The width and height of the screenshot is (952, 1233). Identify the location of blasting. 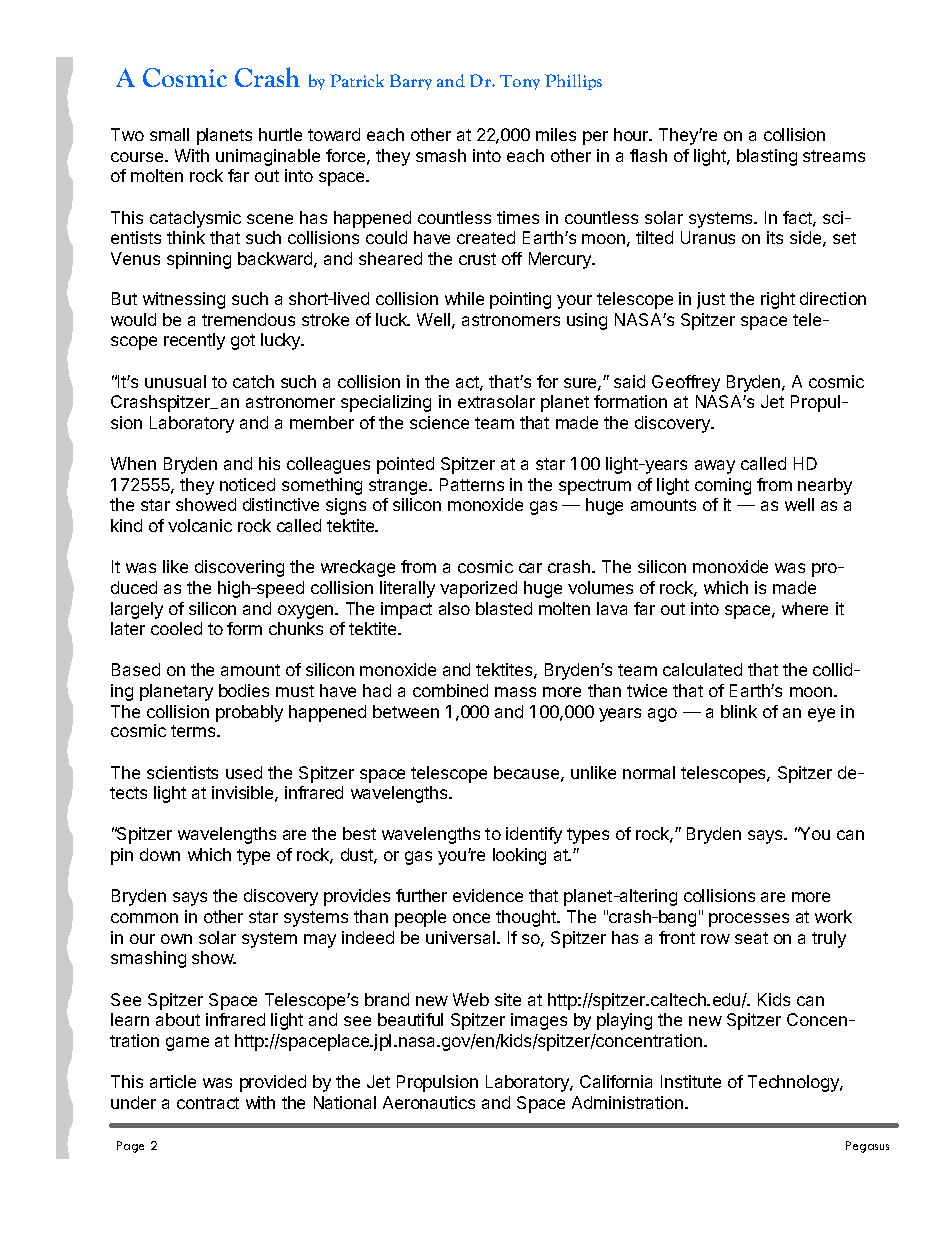
(767, 157).
